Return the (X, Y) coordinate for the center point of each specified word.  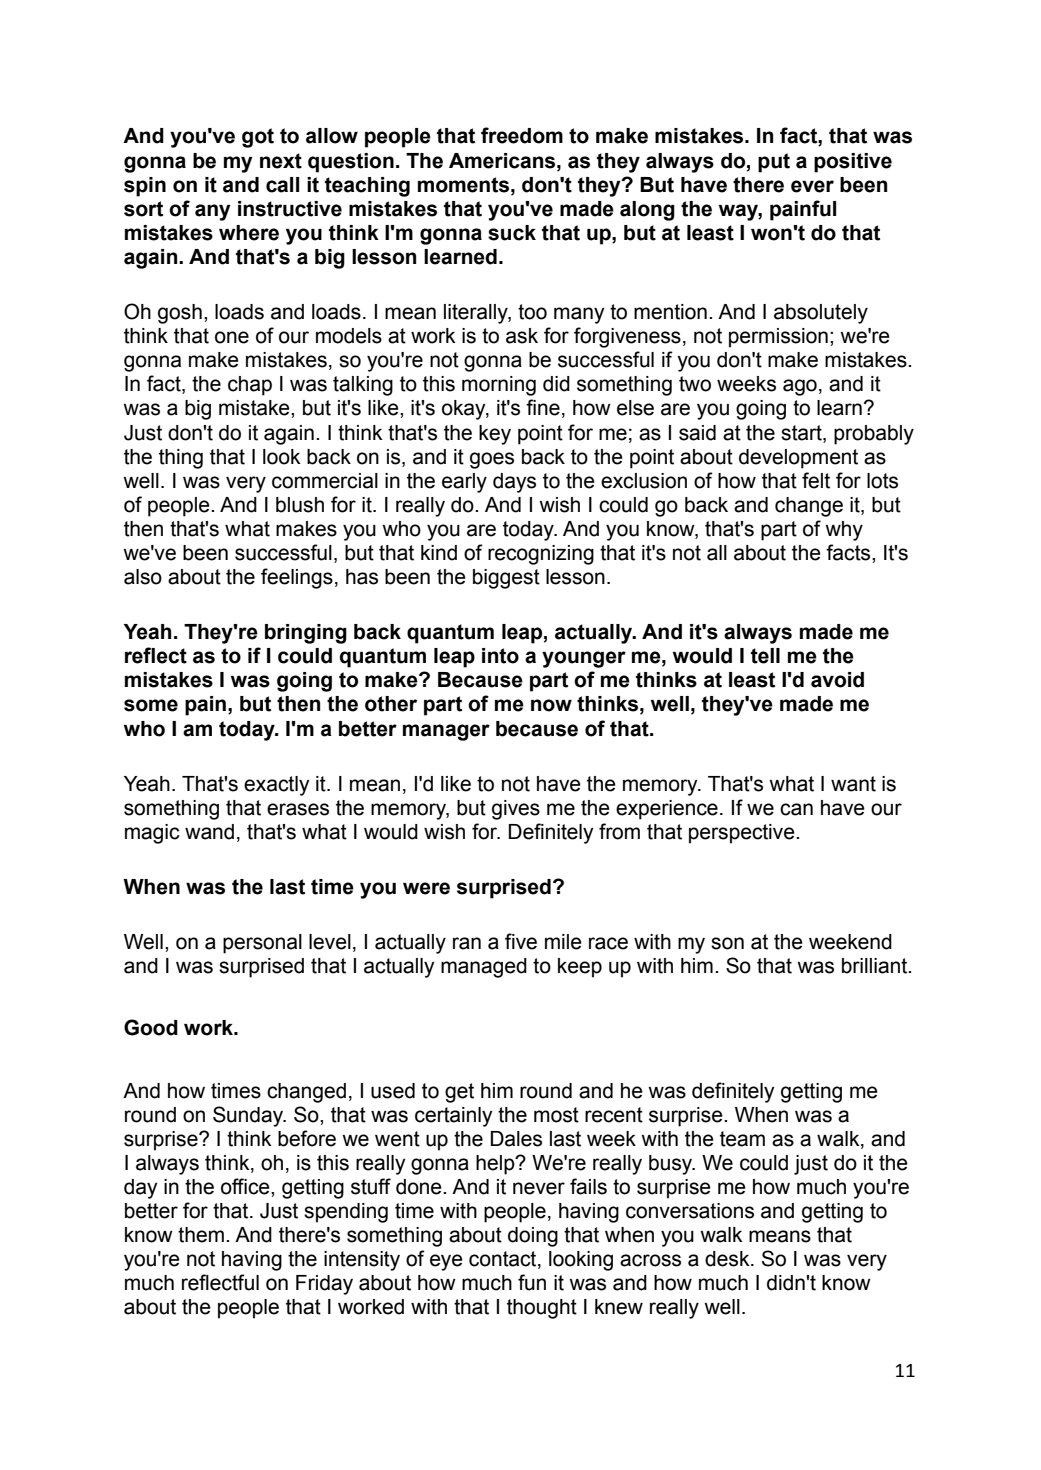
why (844, 531)
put (774, 163)
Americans (503, 161)
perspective (743, 834)
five (521, 941)
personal (262, 944)
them (201, 1235)
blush (300, 505)
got (258, 138)
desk (728, 1259)
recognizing (541, 555)
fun (532, 1282)
